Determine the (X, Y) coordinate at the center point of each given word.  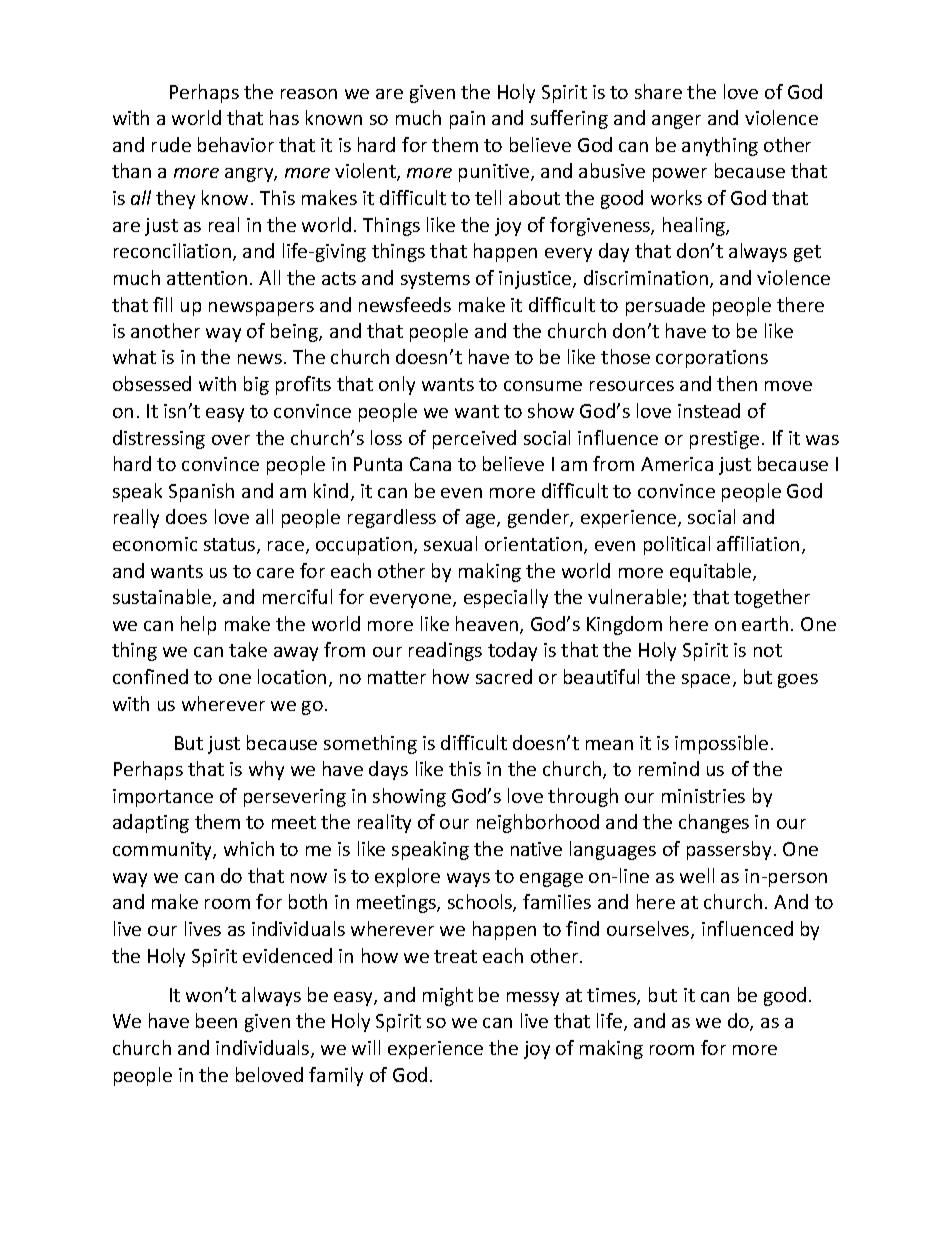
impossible (721, 744)
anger (676, 122)
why (266, 770)
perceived (474, 439)
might (448, 996)
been (216, 1020)
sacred (504, 676)
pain (467, 120)
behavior (236, 144)
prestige (724, 440)
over (231, 440)
